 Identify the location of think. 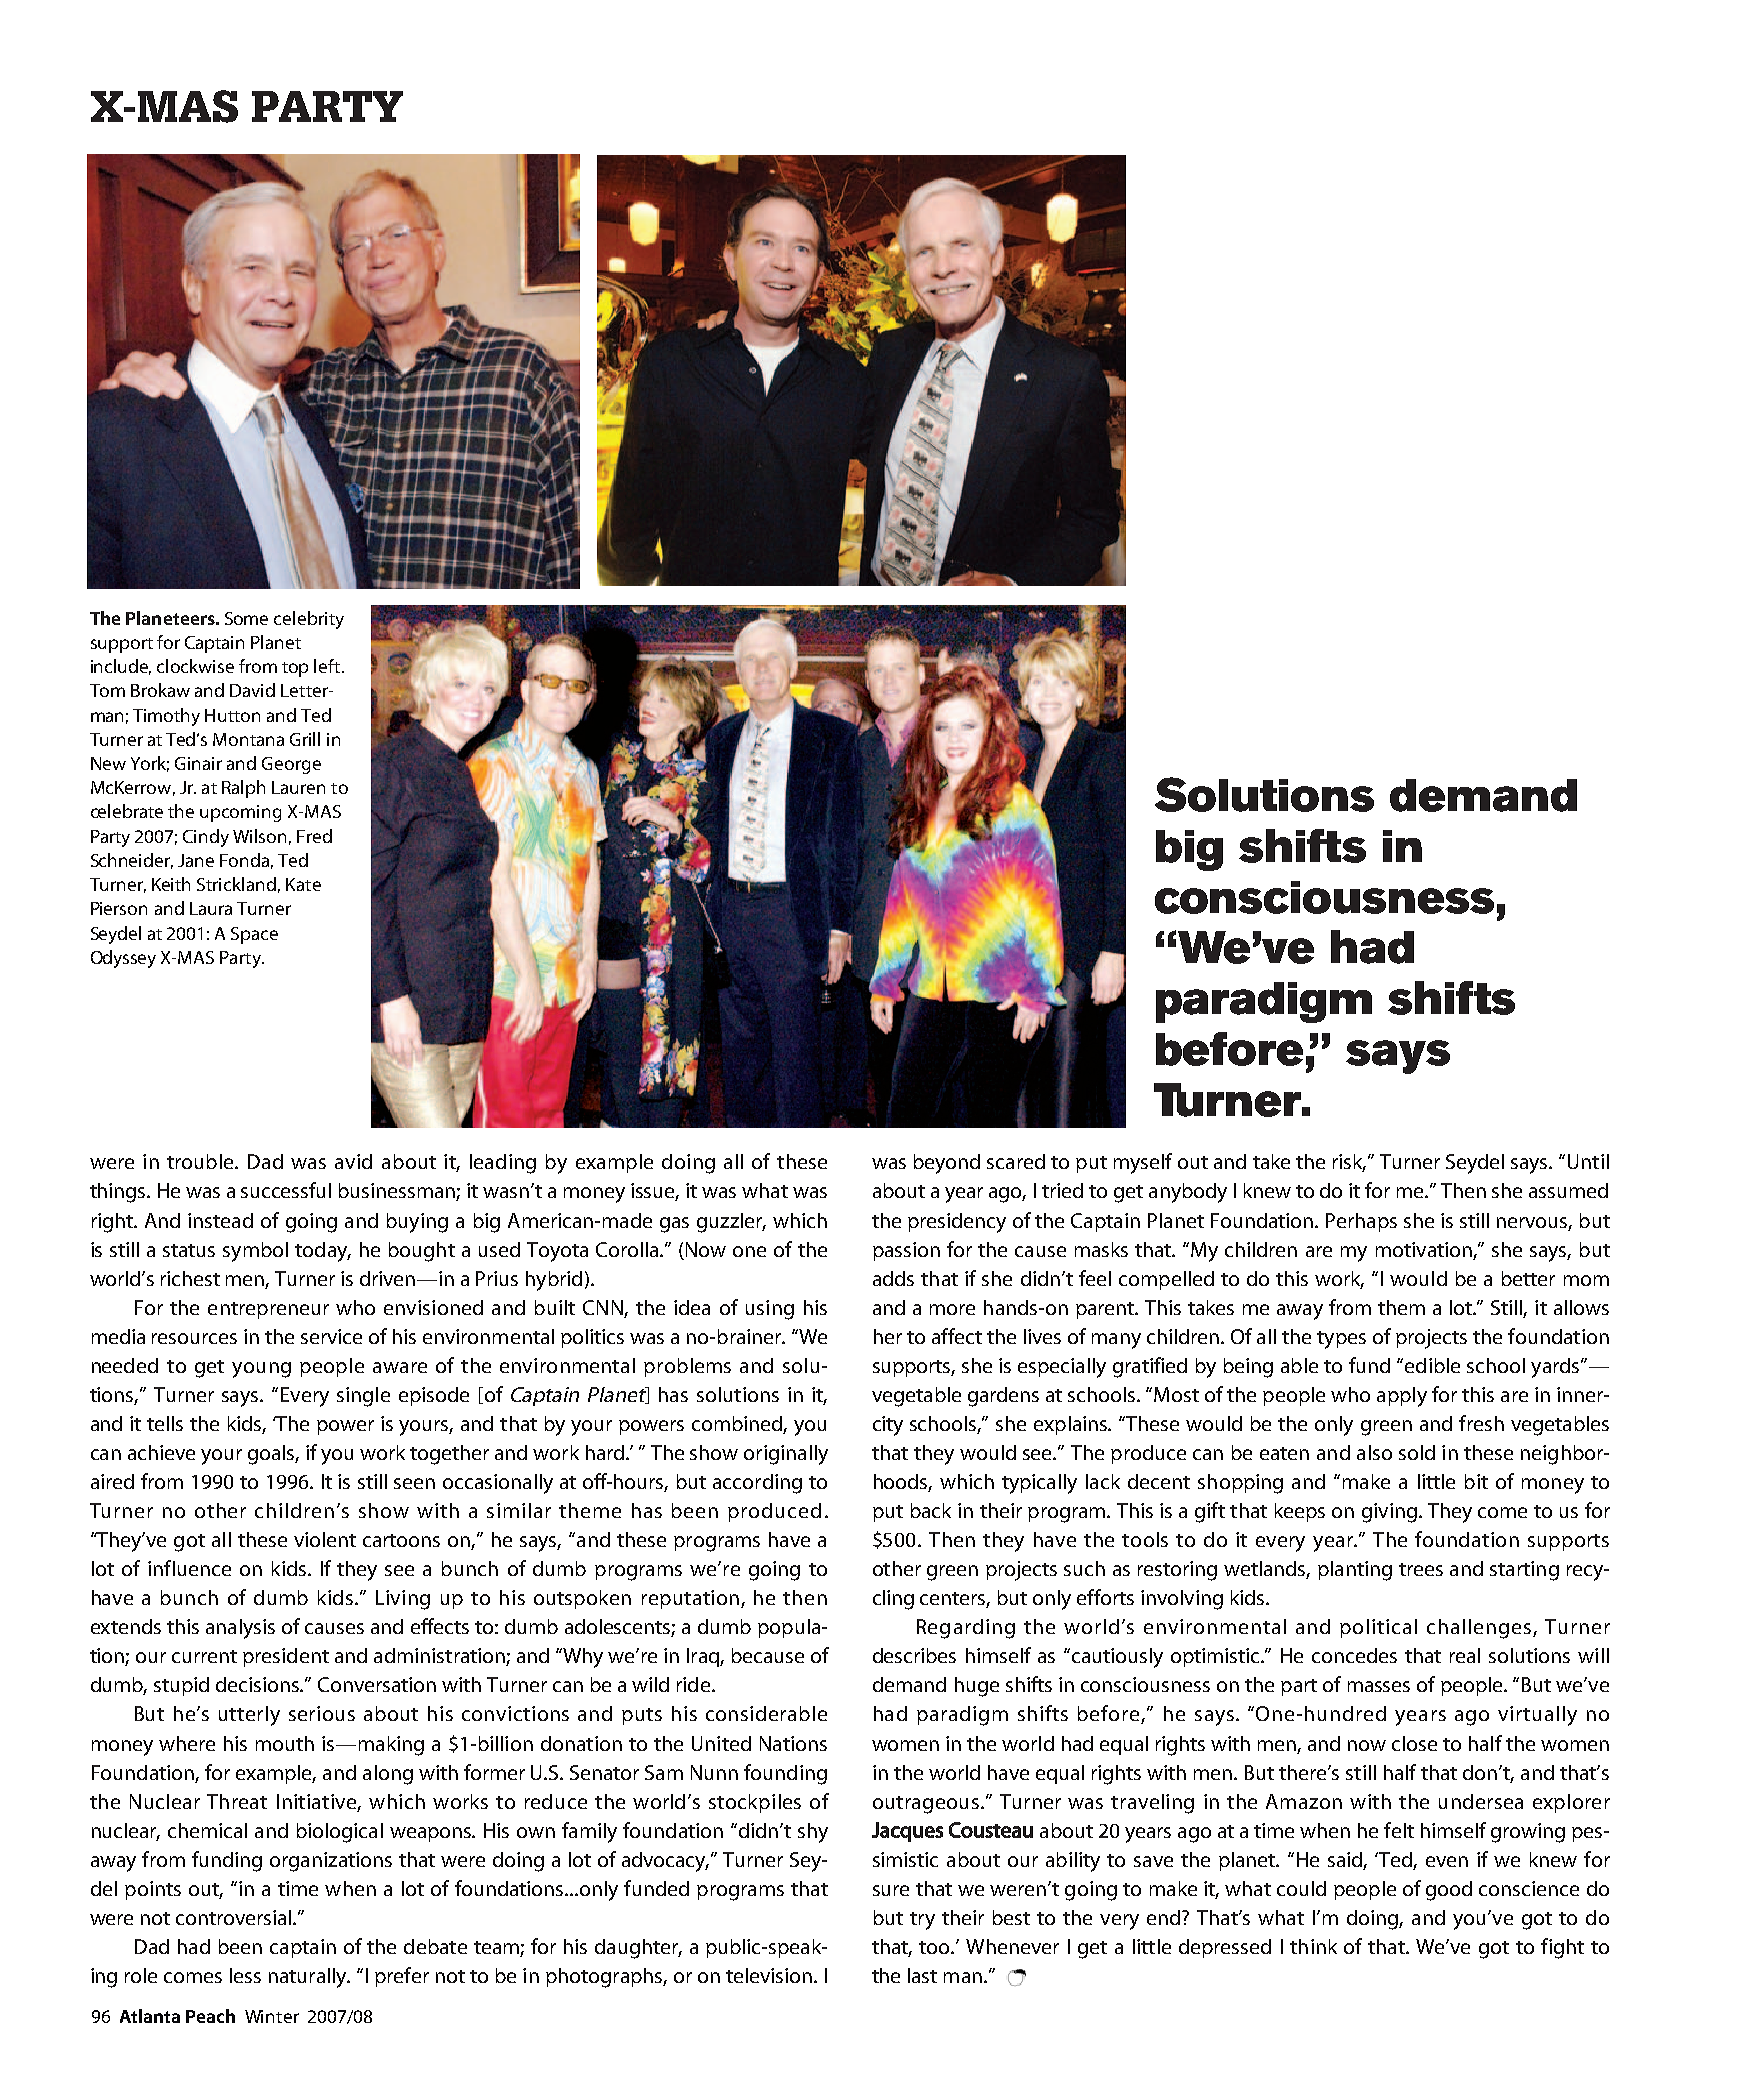
(1313, 1946).
